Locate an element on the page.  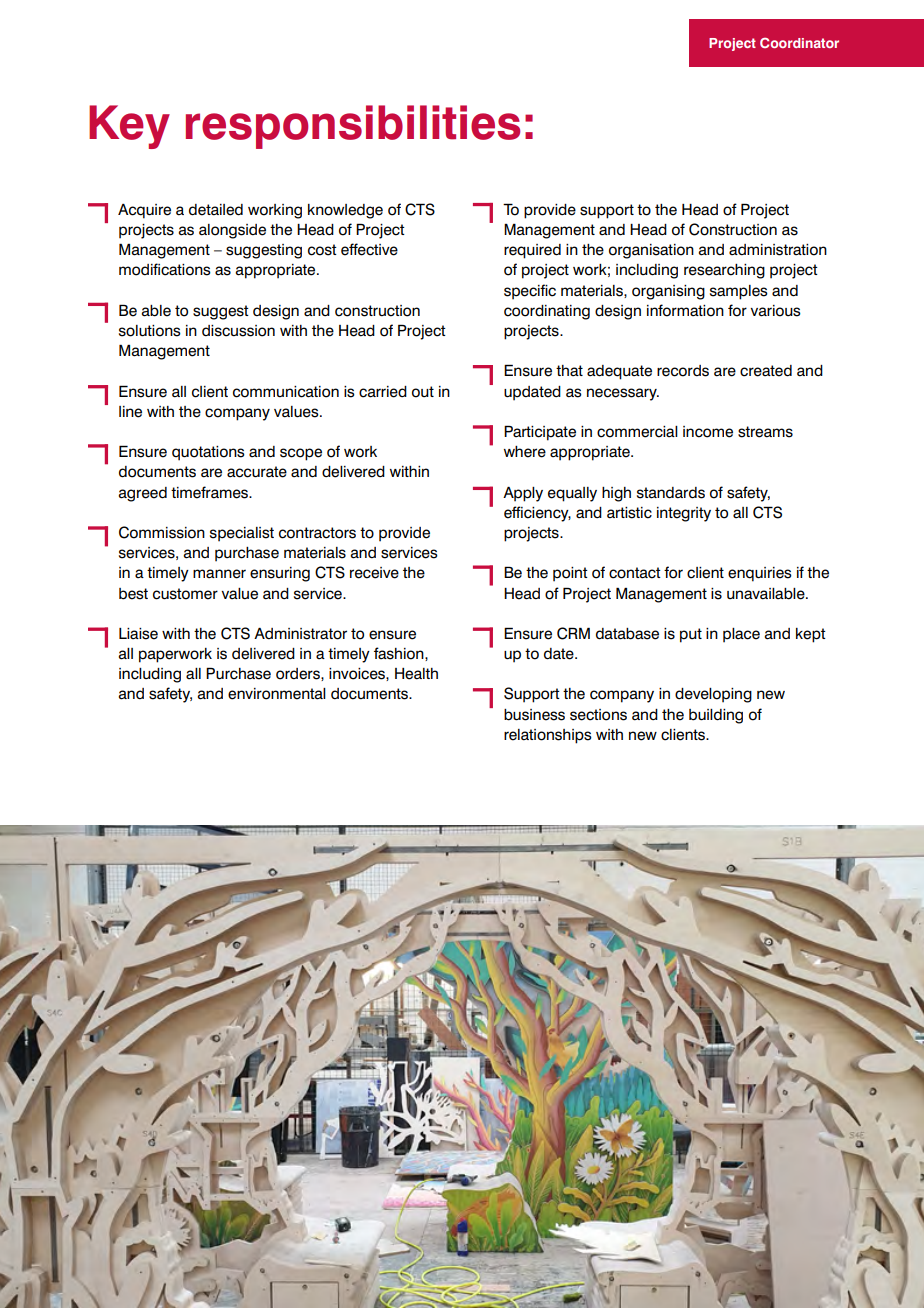
Coordinator is located at coordinates (799, 42).
